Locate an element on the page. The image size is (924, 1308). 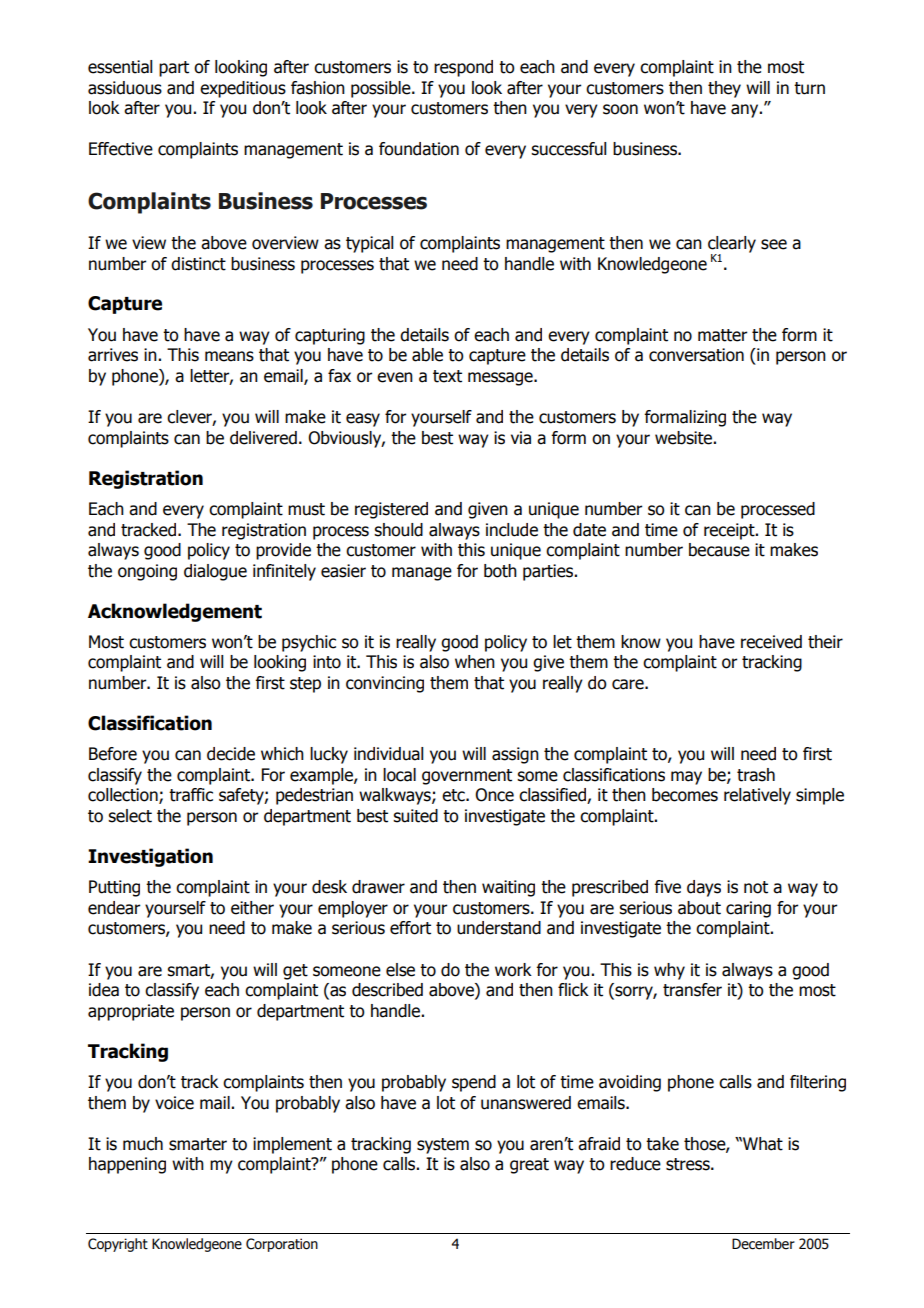
relatively is located at coordinates (757, 796).
